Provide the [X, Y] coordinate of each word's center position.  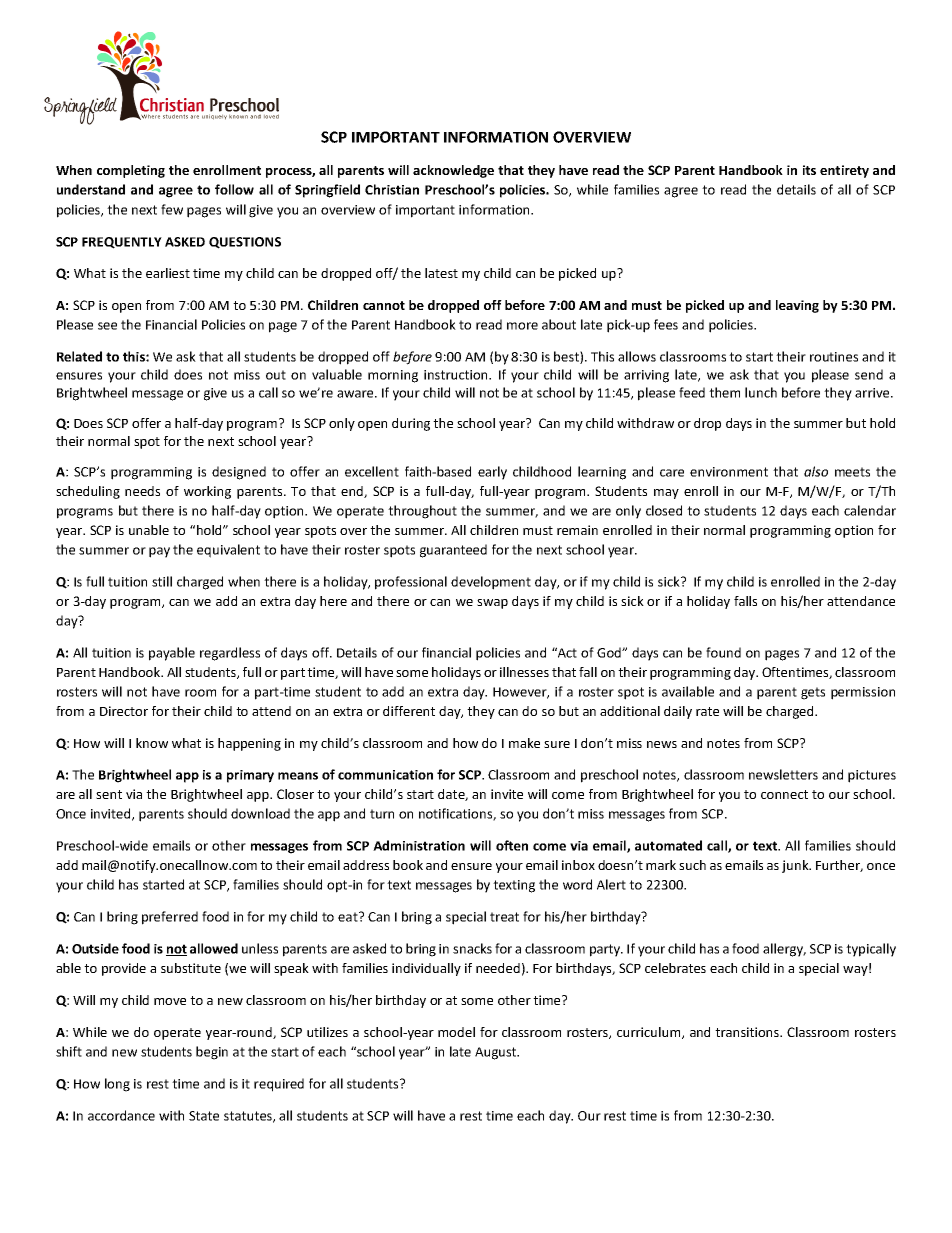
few [172, 209]
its [809, 170]
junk [796, 866]
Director [124, 711]
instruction [457, 375]
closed [664, 510]
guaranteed [453, 551]
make [524, 743]
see [107, 326]
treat [504, 917]
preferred [170, 918]
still [162, 581]
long [117, 1085]
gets [813, 693]
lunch [761, 392]
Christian [392, 189]
